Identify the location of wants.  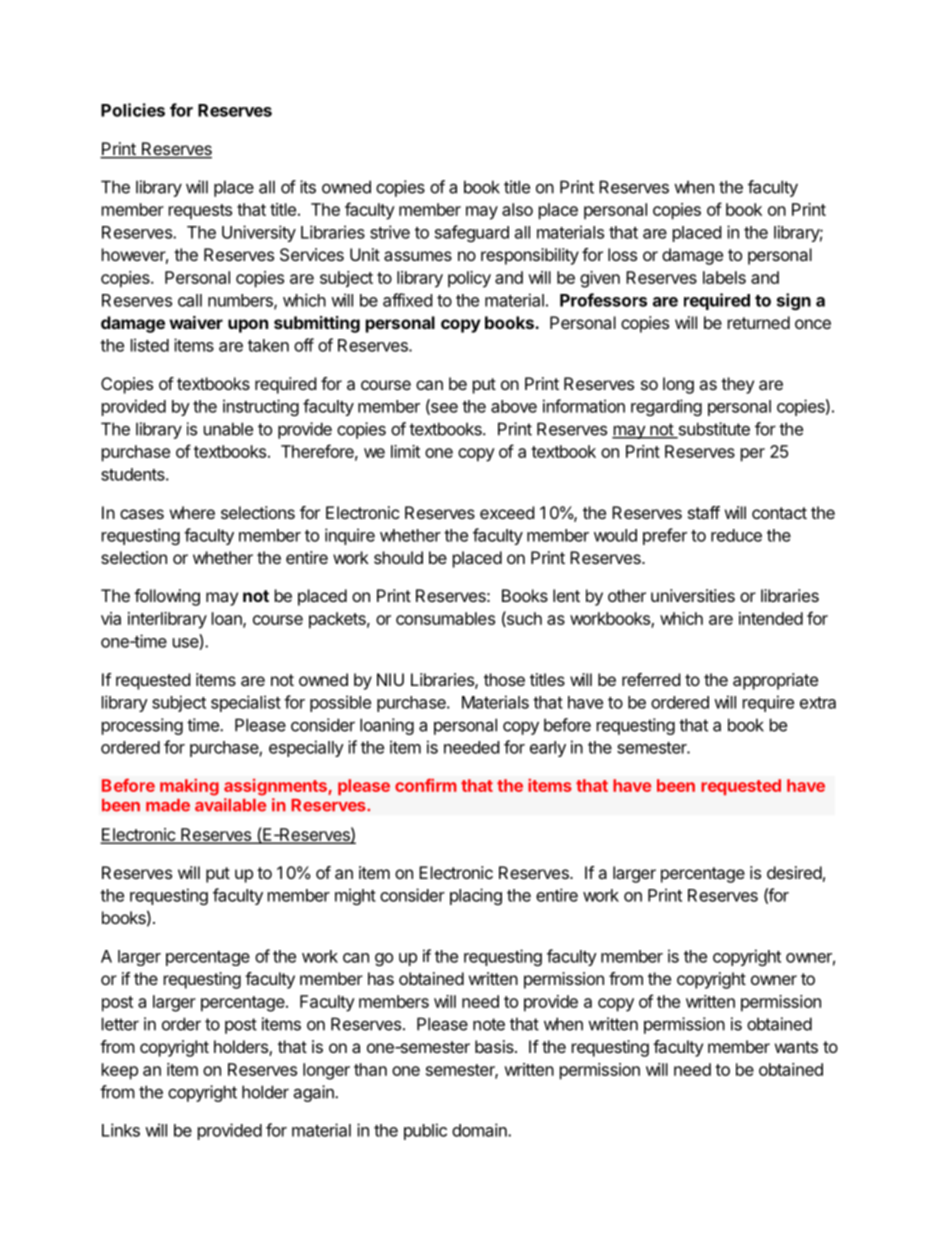
(796, 1047).
